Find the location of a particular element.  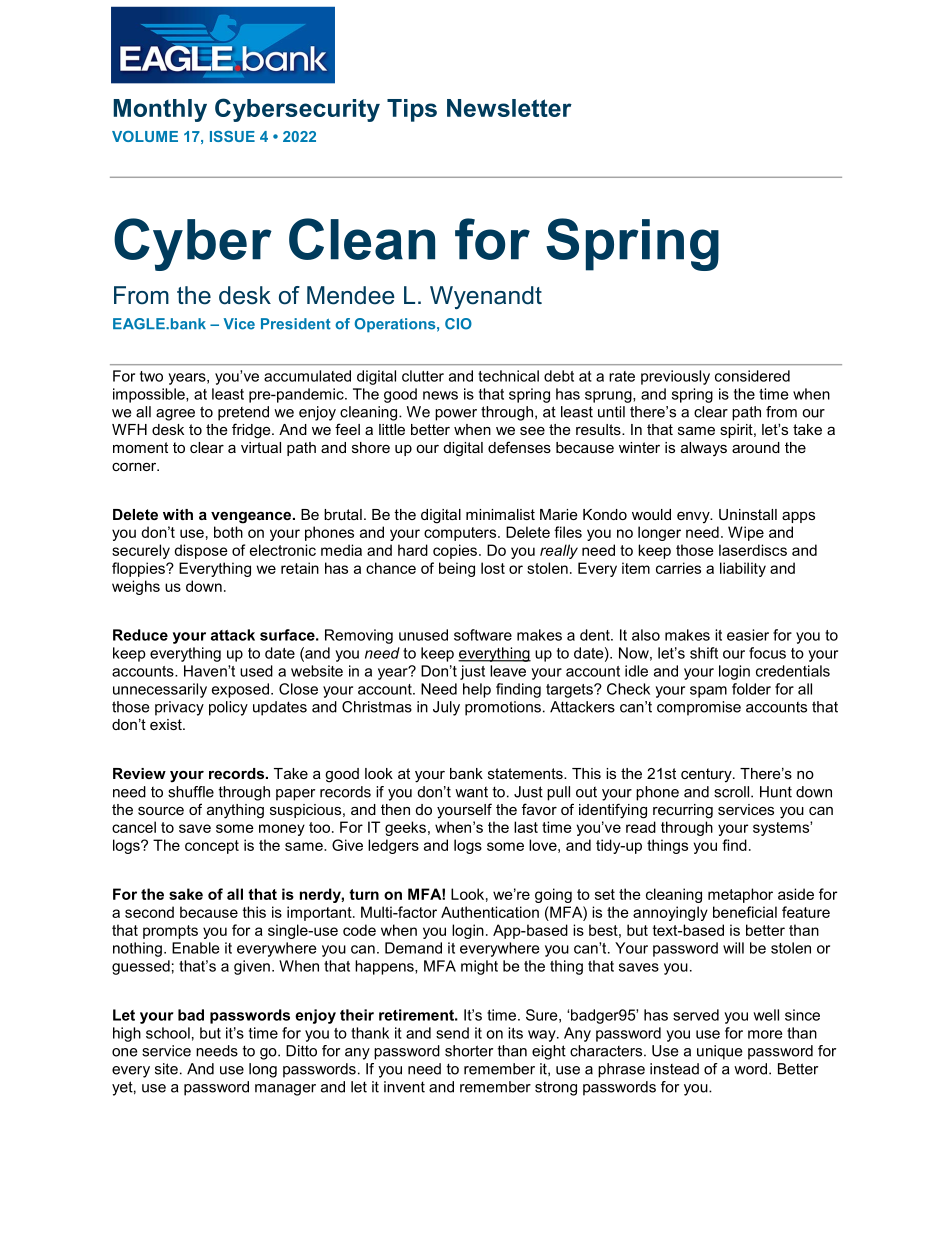

school is located at coordinates (168, 1033).
